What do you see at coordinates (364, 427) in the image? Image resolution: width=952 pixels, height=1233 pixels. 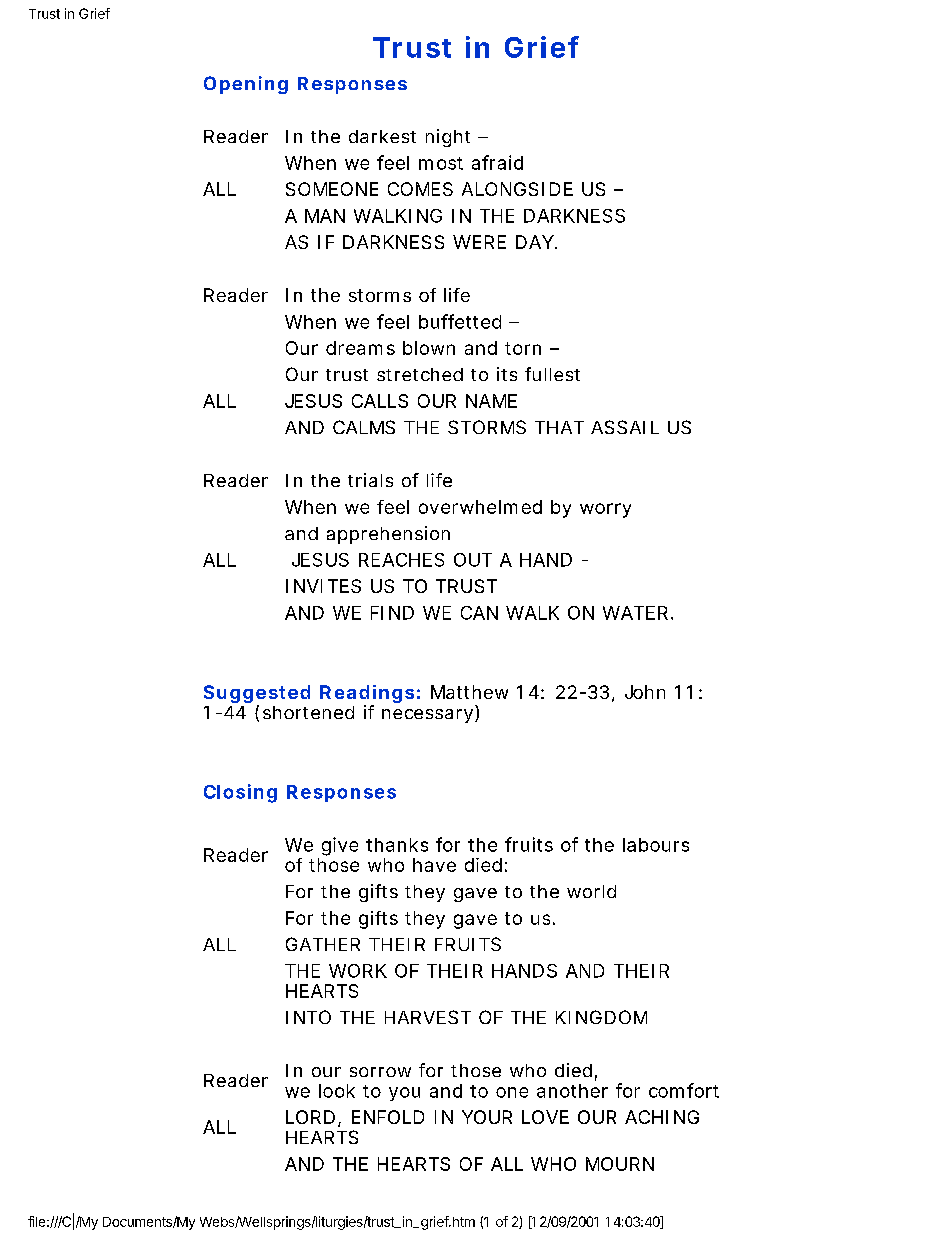 I see `CALMS` at bounding box center [364, 427].
